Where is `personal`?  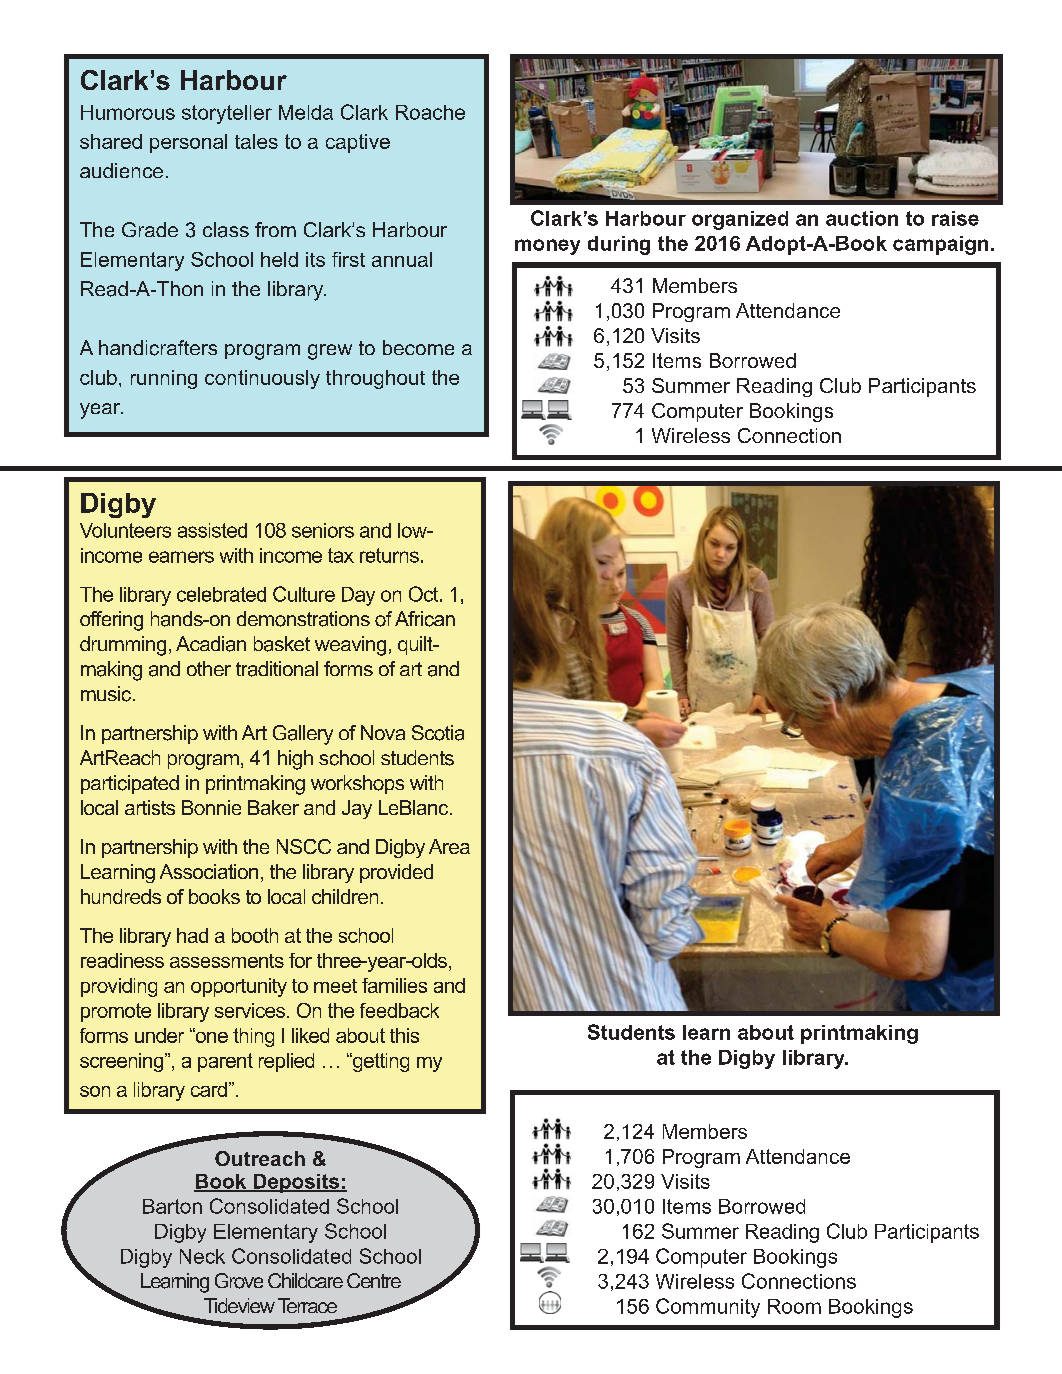
personal is located at coordinates (188, 143).
